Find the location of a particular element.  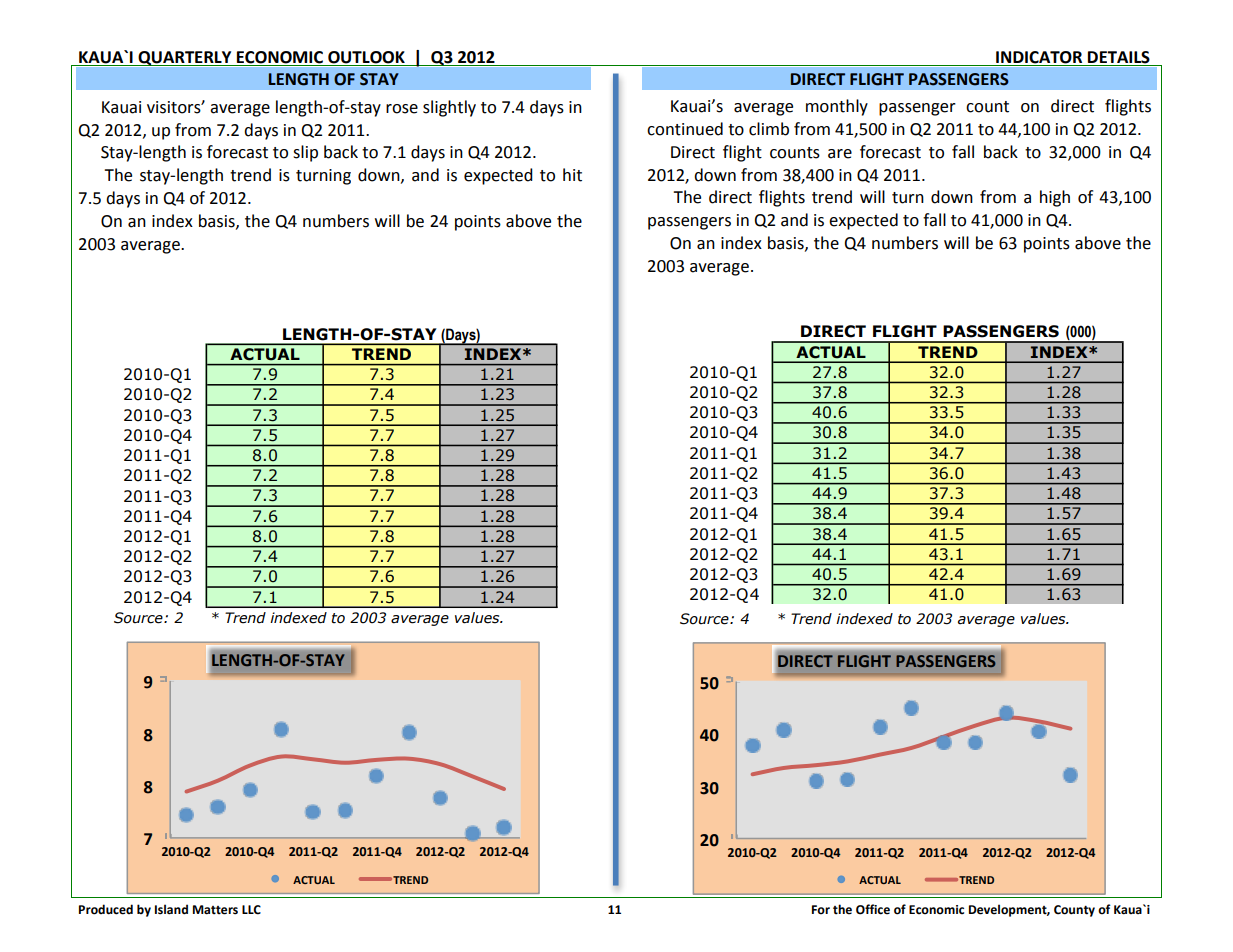

Matters is located at coordinates (215, 910).
